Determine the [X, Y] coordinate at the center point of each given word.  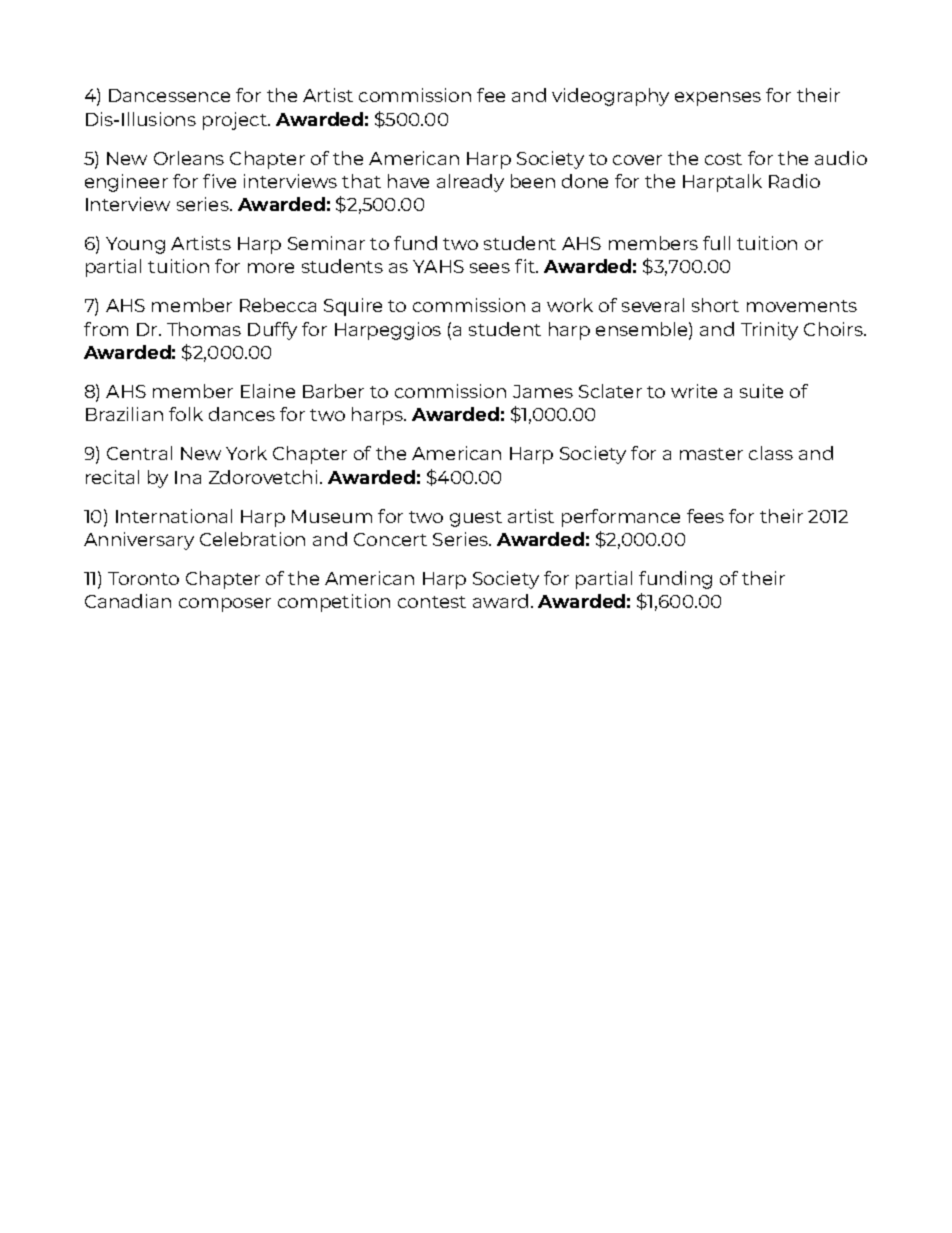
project [236, 121]
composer [225, 605]
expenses [718, 99]
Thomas [204, 329]
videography [610, 97]
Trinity [769, 331]
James [543, 391]
